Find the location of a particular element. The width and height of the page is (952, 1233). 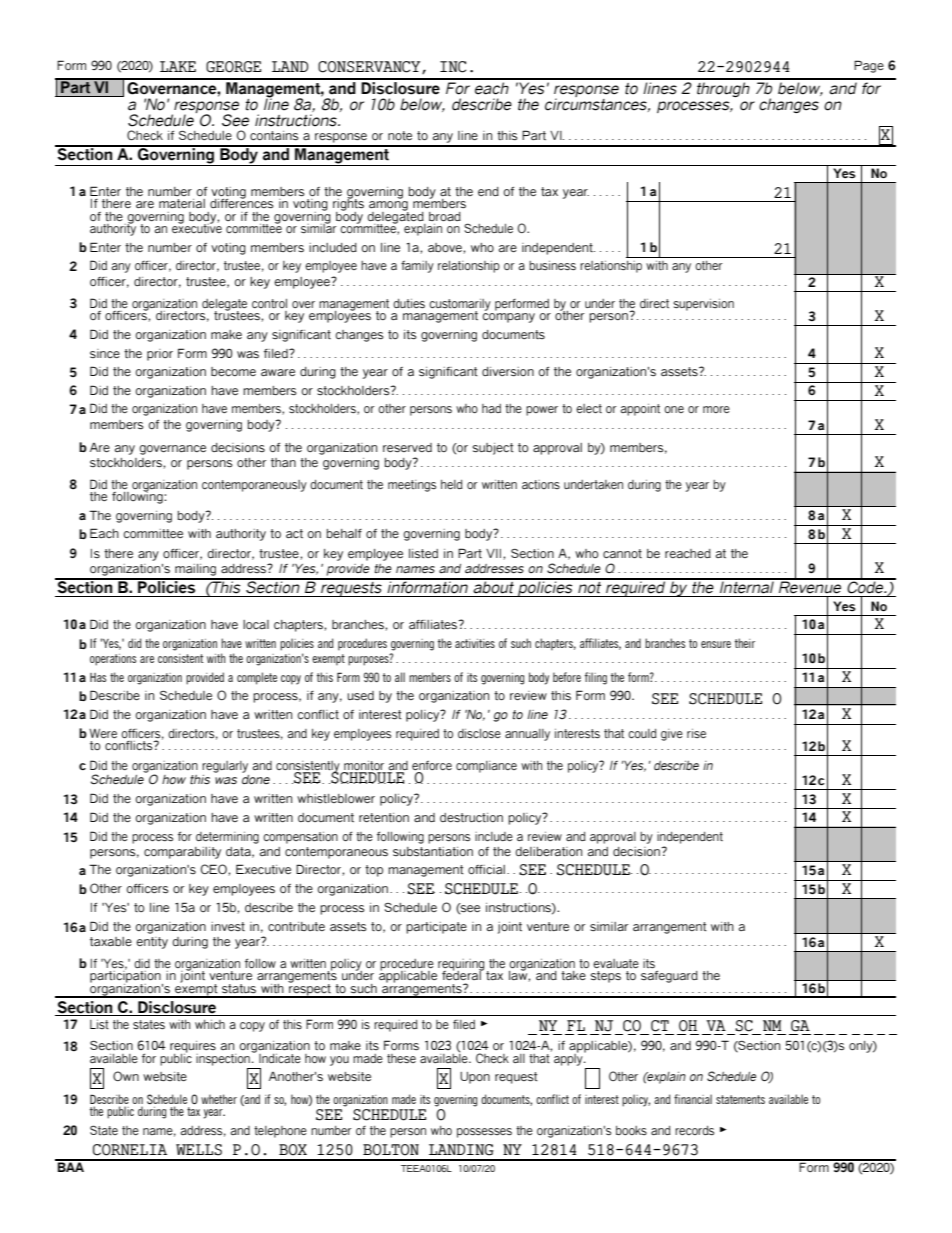

disclose is located at coordinates (479, 734).
